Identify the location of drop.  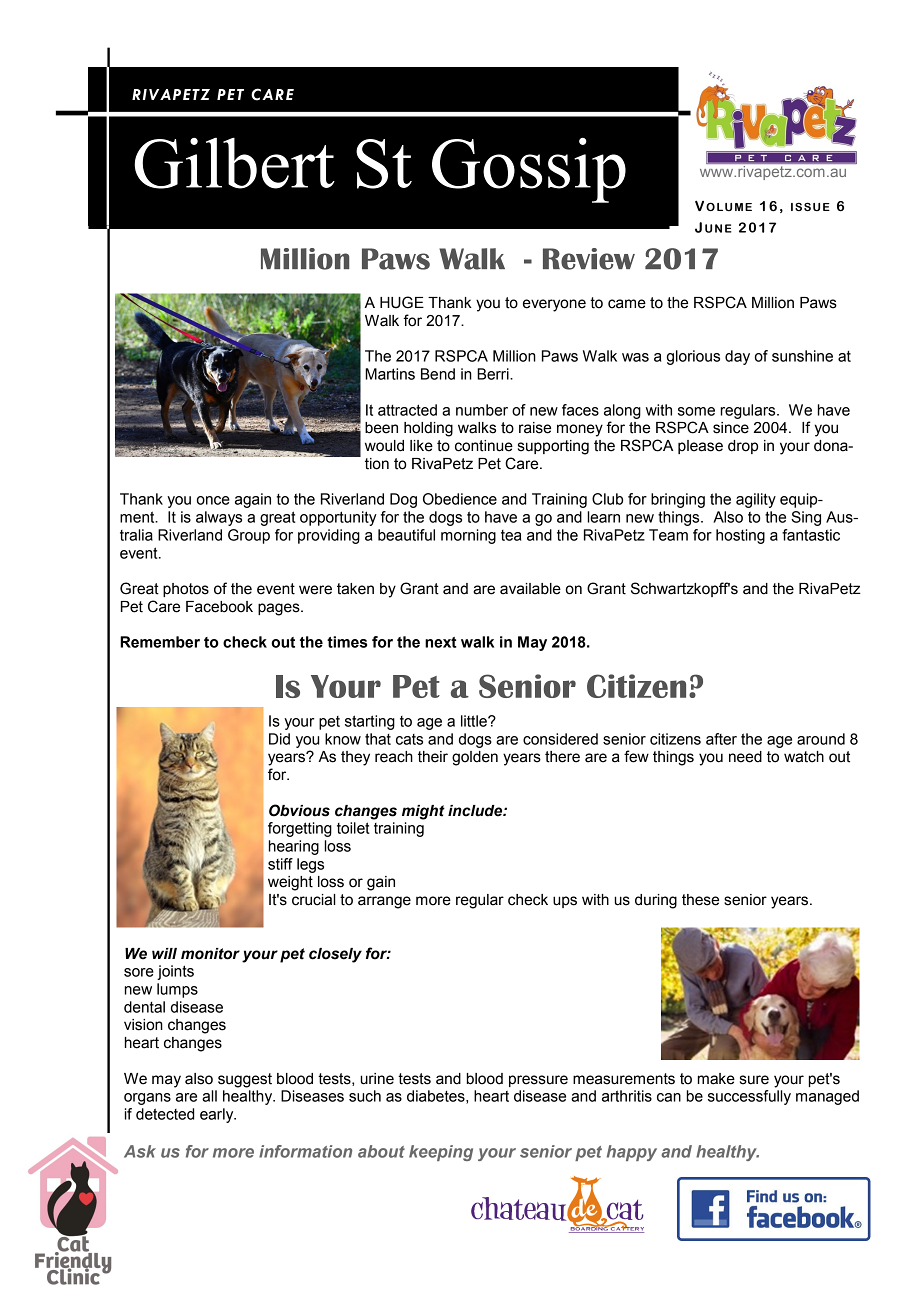
(743, 447).
